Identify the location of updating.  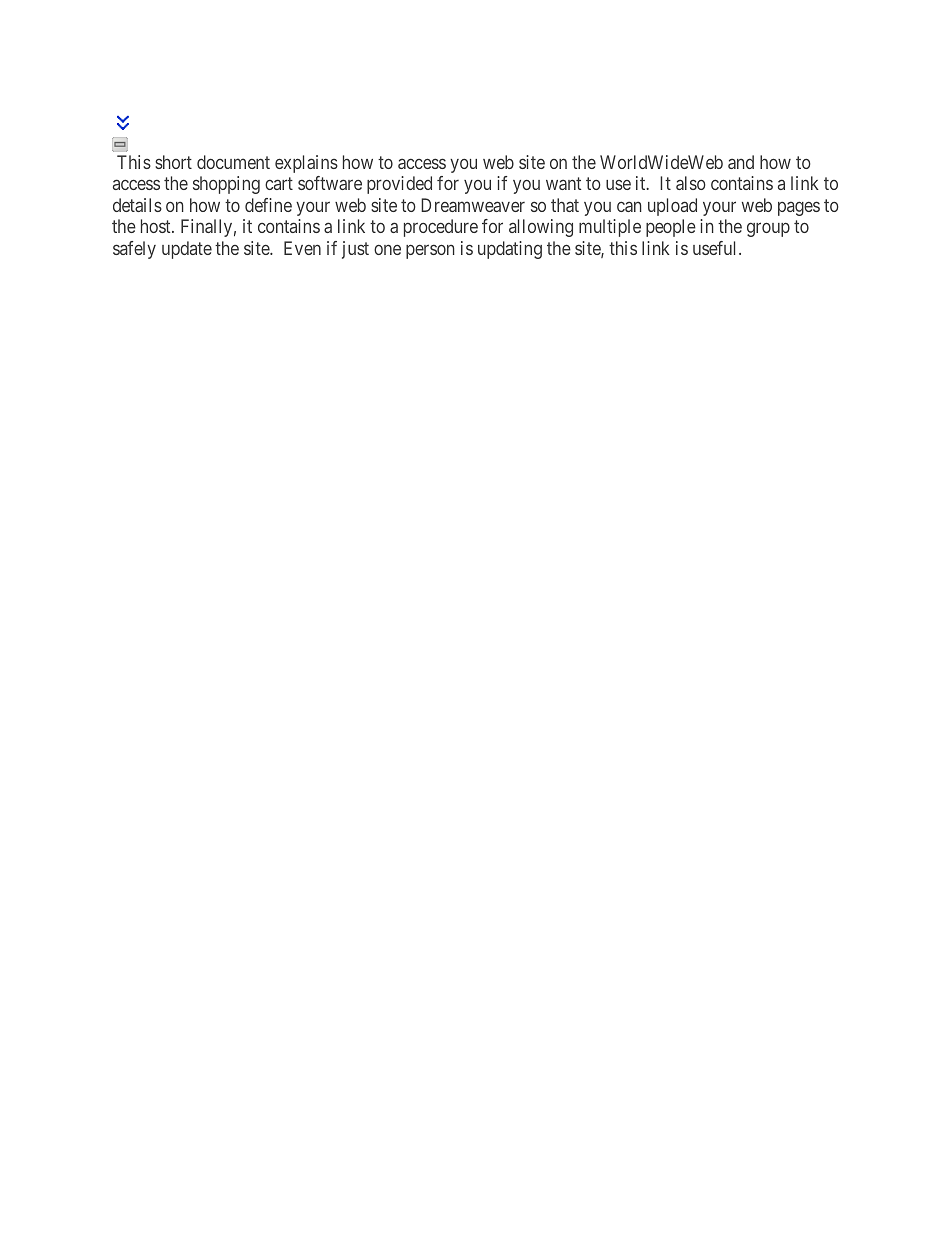
(510, 250).
